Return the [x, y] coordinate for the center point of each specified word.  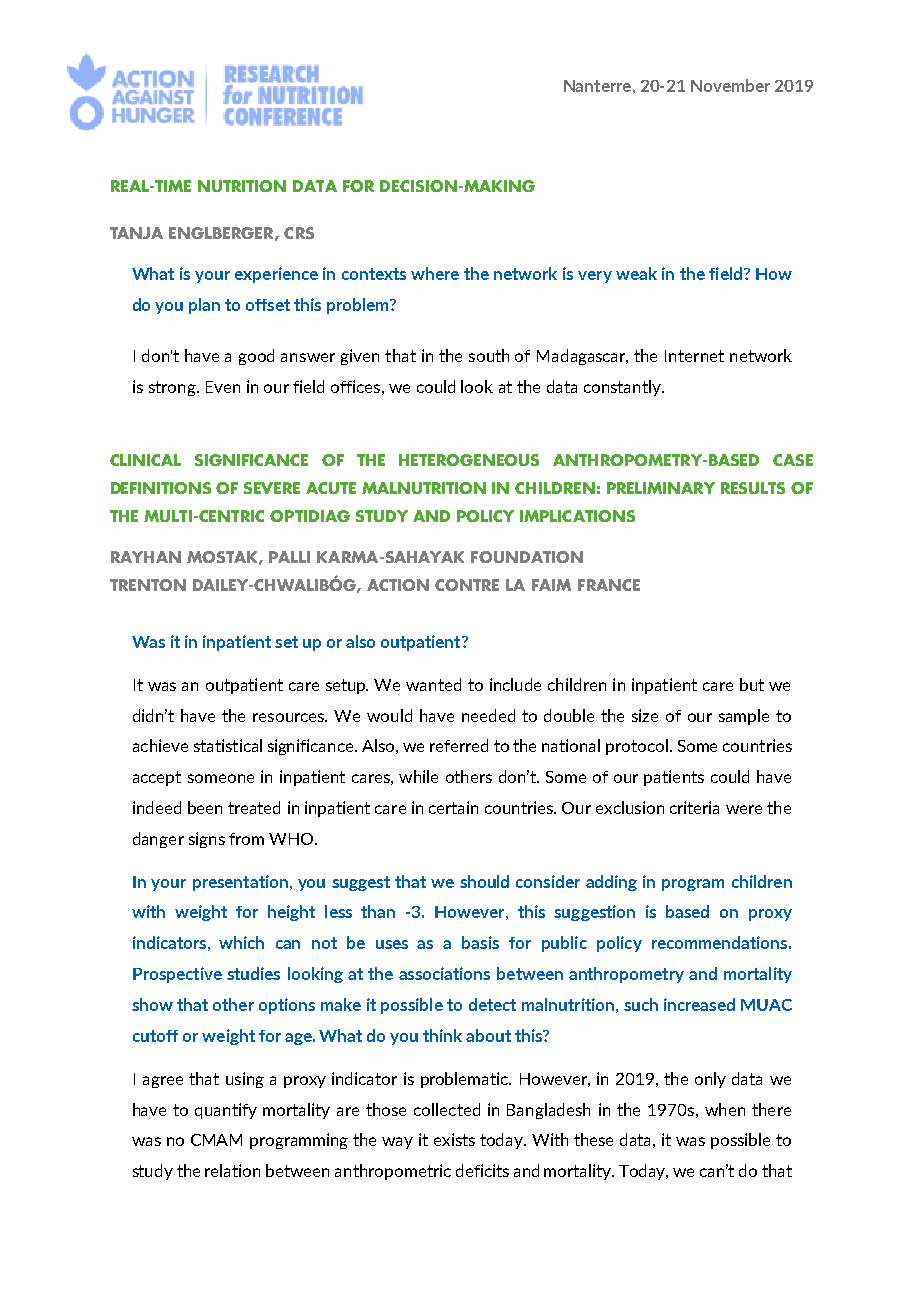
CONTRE [467, 585]
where [435, 273]
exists [454, 1139]
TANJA [136, 233]
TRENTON [148, 585]
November [730, 85]
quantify [226, 1111]
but [752, 684]
